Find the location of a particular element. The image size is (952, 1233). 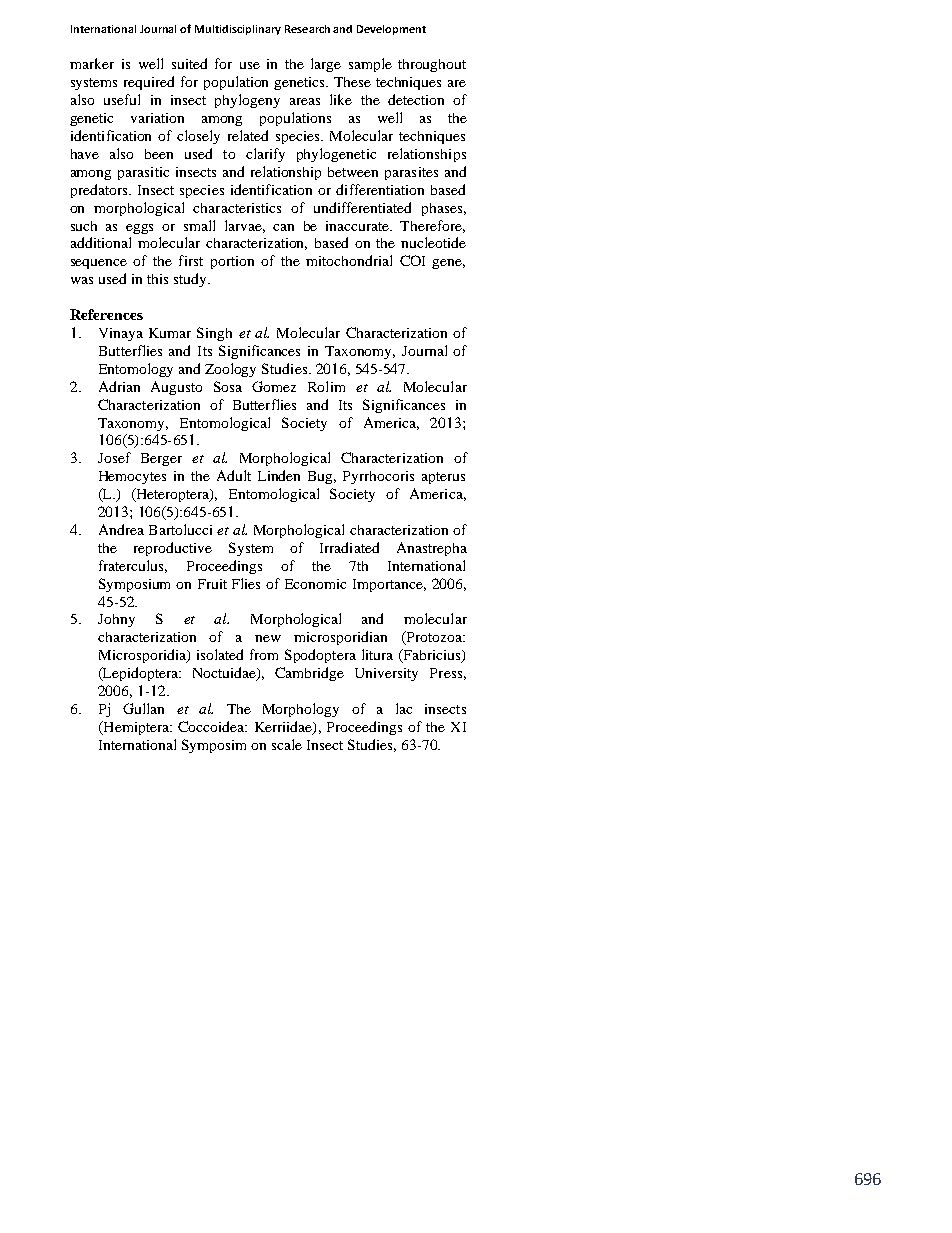

Adrian is located at coordinates (119, 386).
